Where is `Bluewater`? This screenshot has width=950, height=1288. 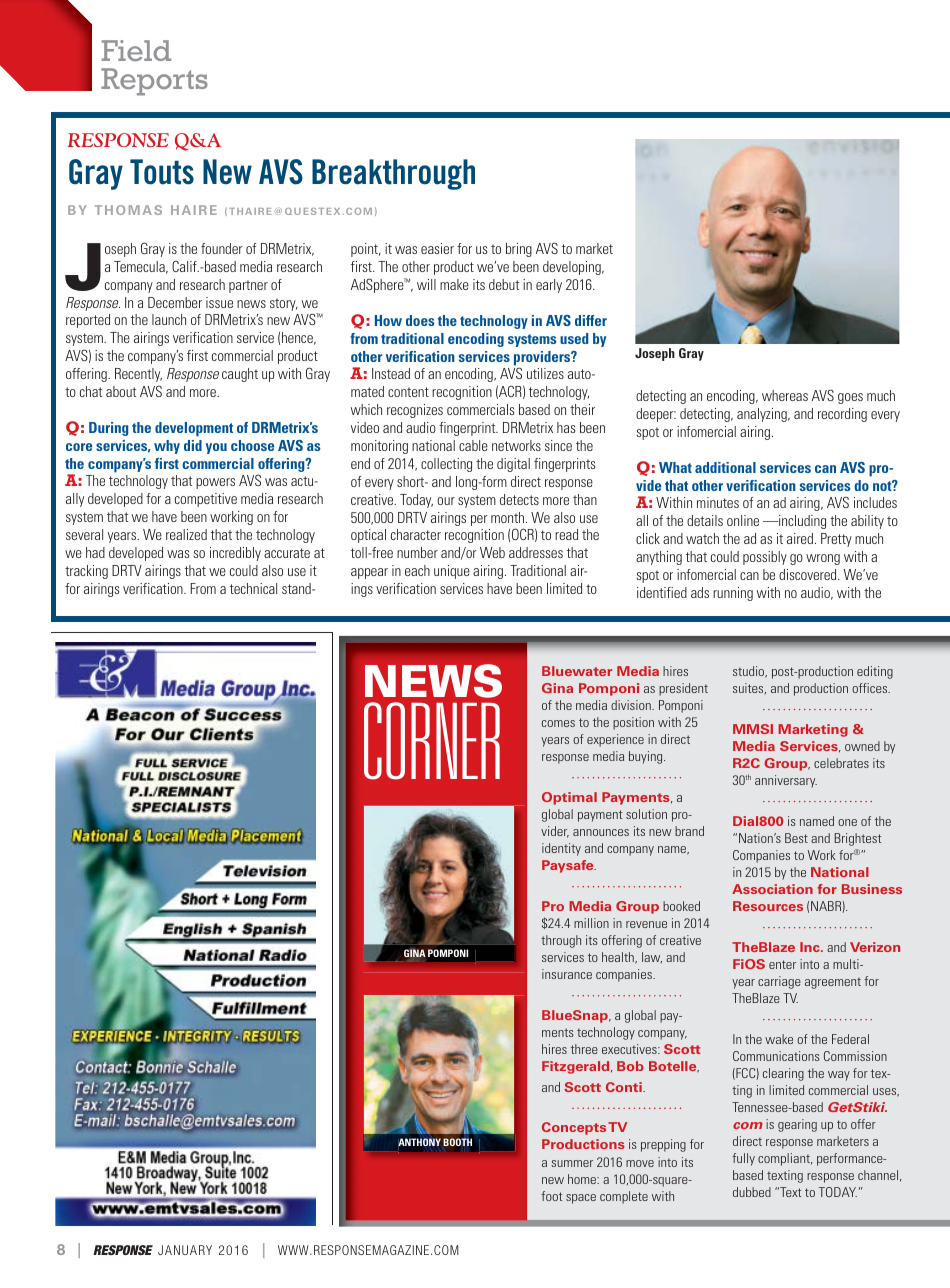 Bluewater is located at coordinates (577, 671).
